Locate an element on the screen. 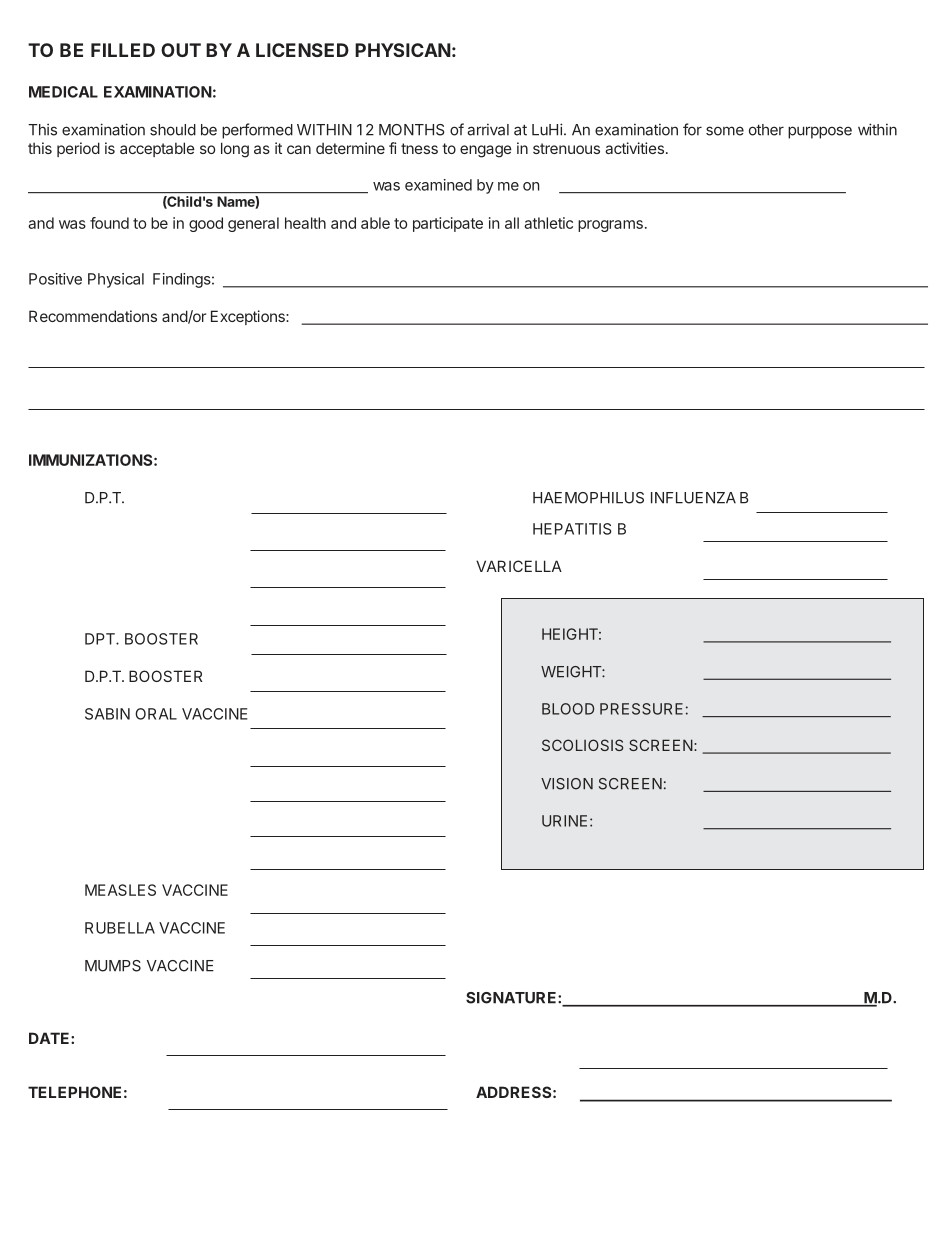  MONTHS is located at coordinates (412, 130).
